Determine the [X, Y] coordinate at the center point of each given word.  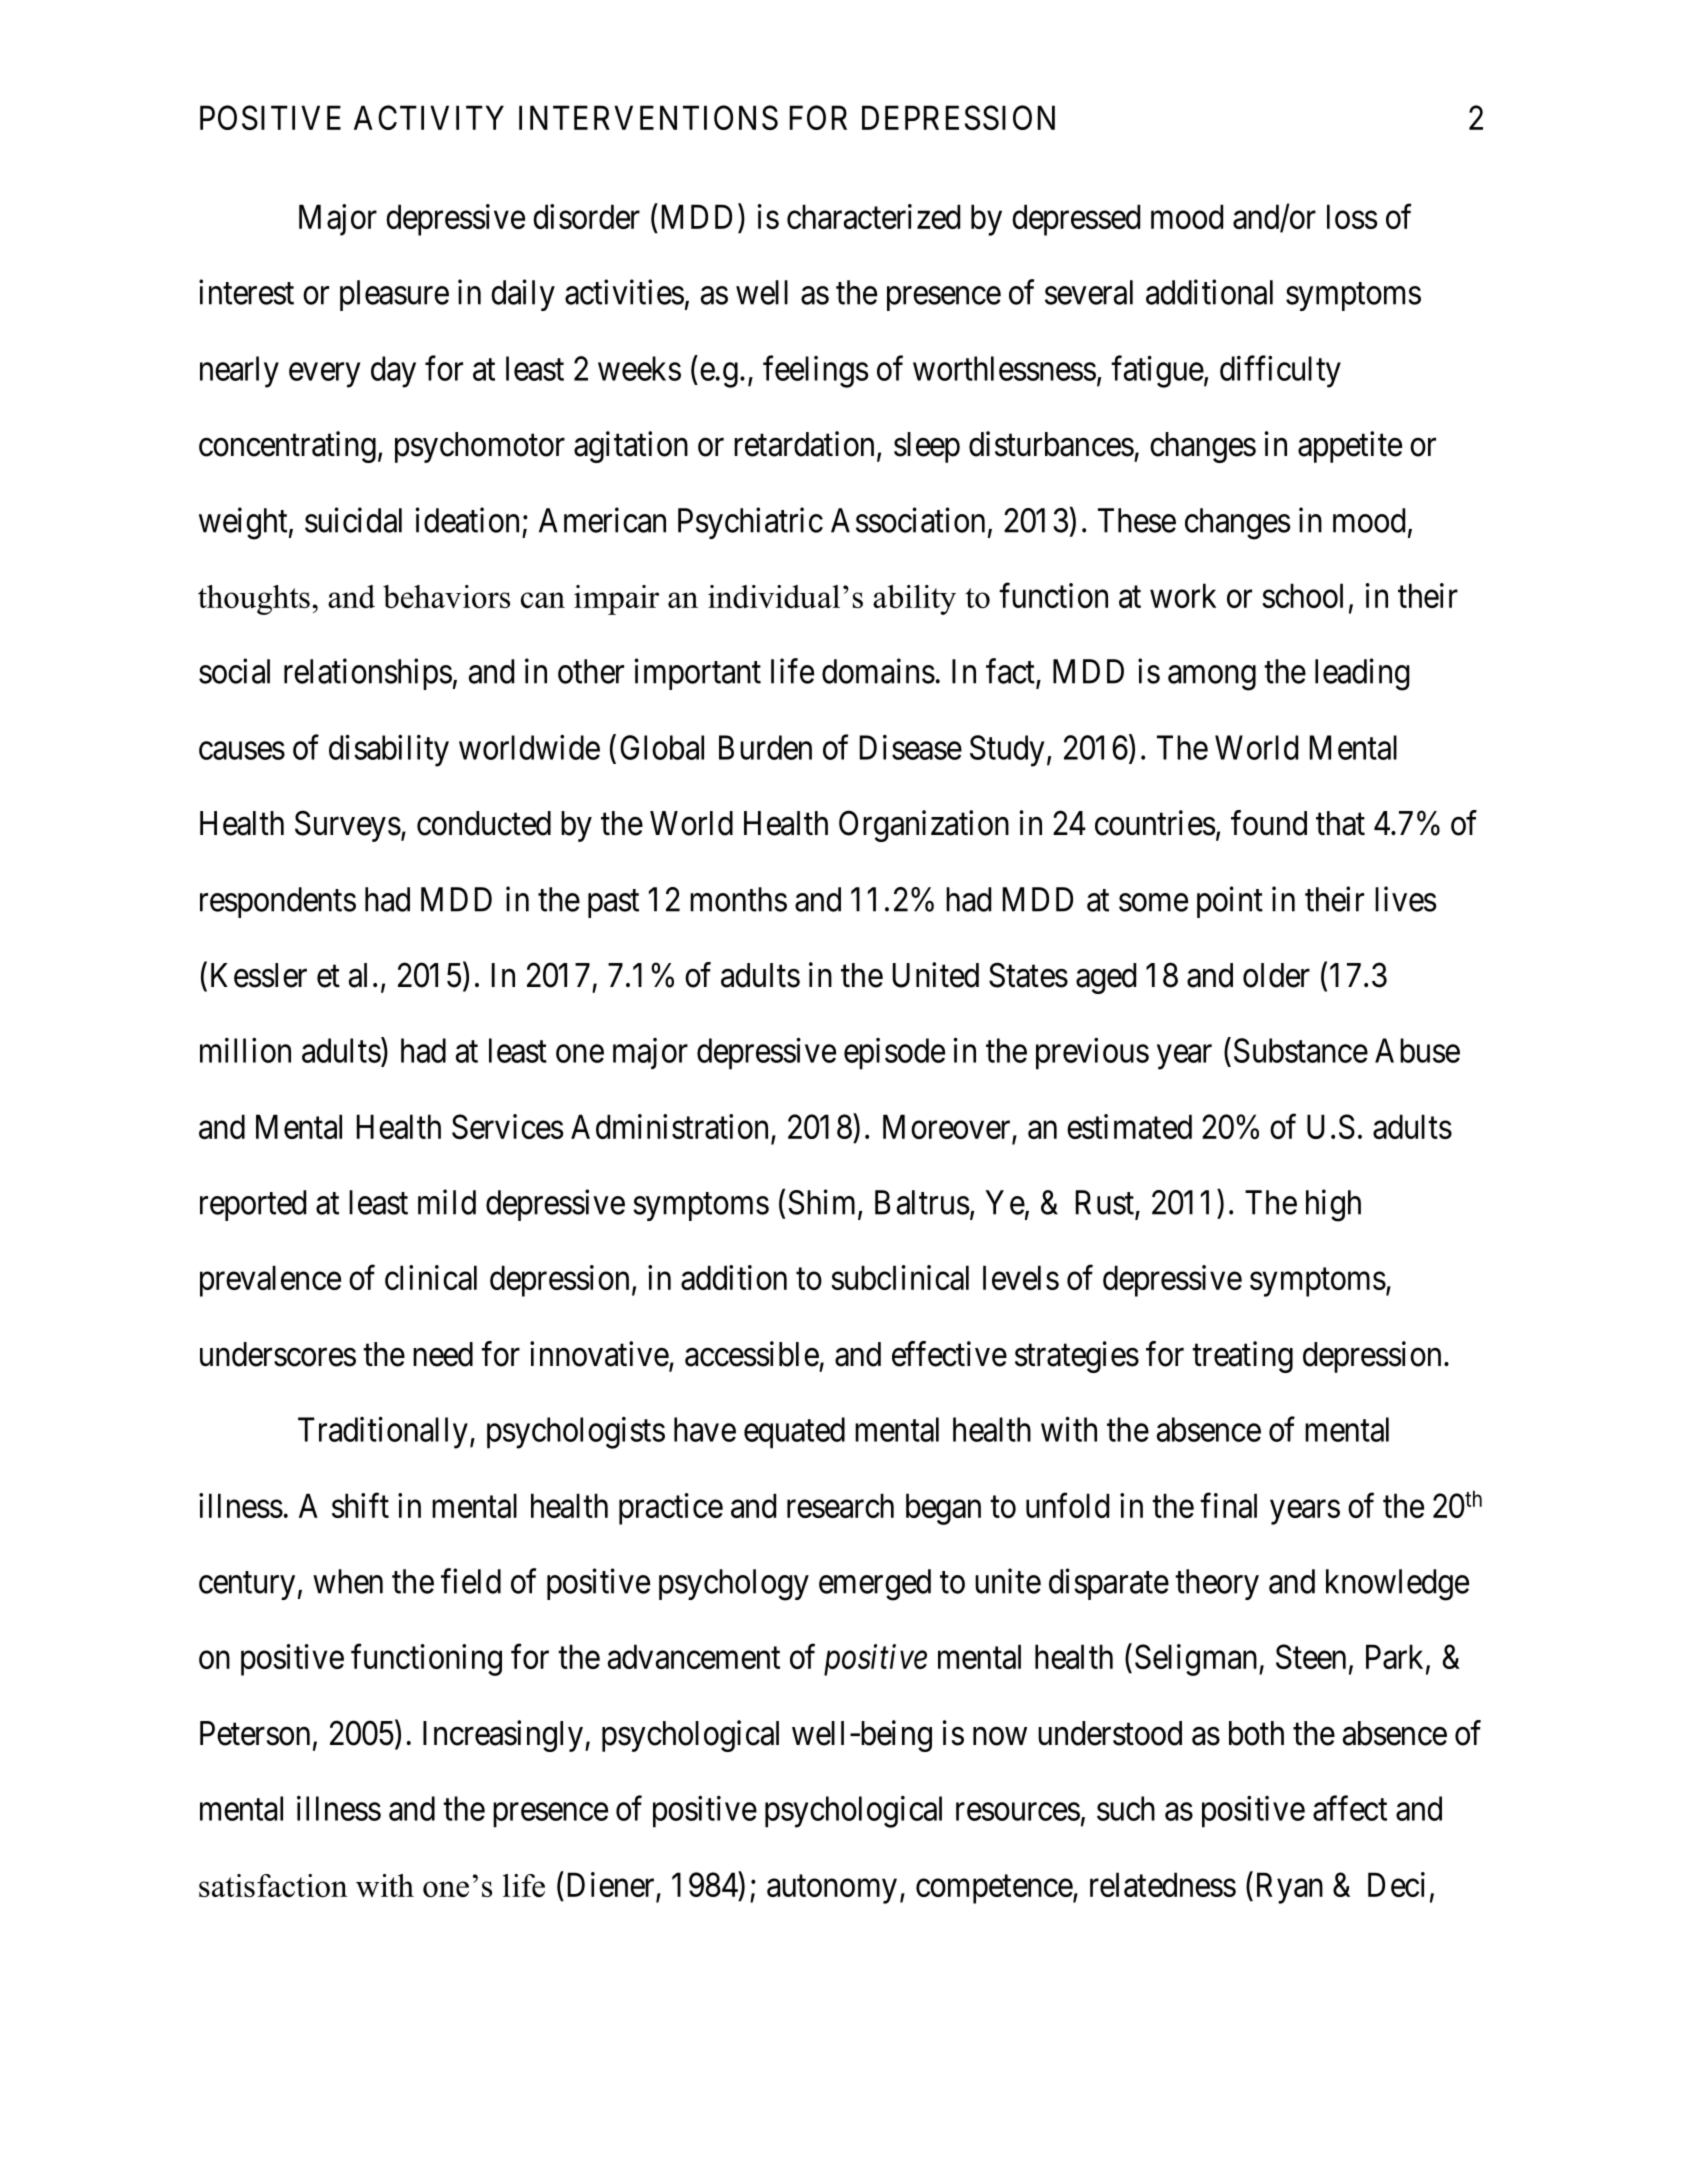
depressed [1076, 220]
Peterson [255, 1733]
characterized [873, 216]
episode [894, 1054]
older [1276, 975]
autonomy [832, 1889]
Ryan [1290, 1888]
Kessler [259, 975]
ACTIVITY [429, 117]
